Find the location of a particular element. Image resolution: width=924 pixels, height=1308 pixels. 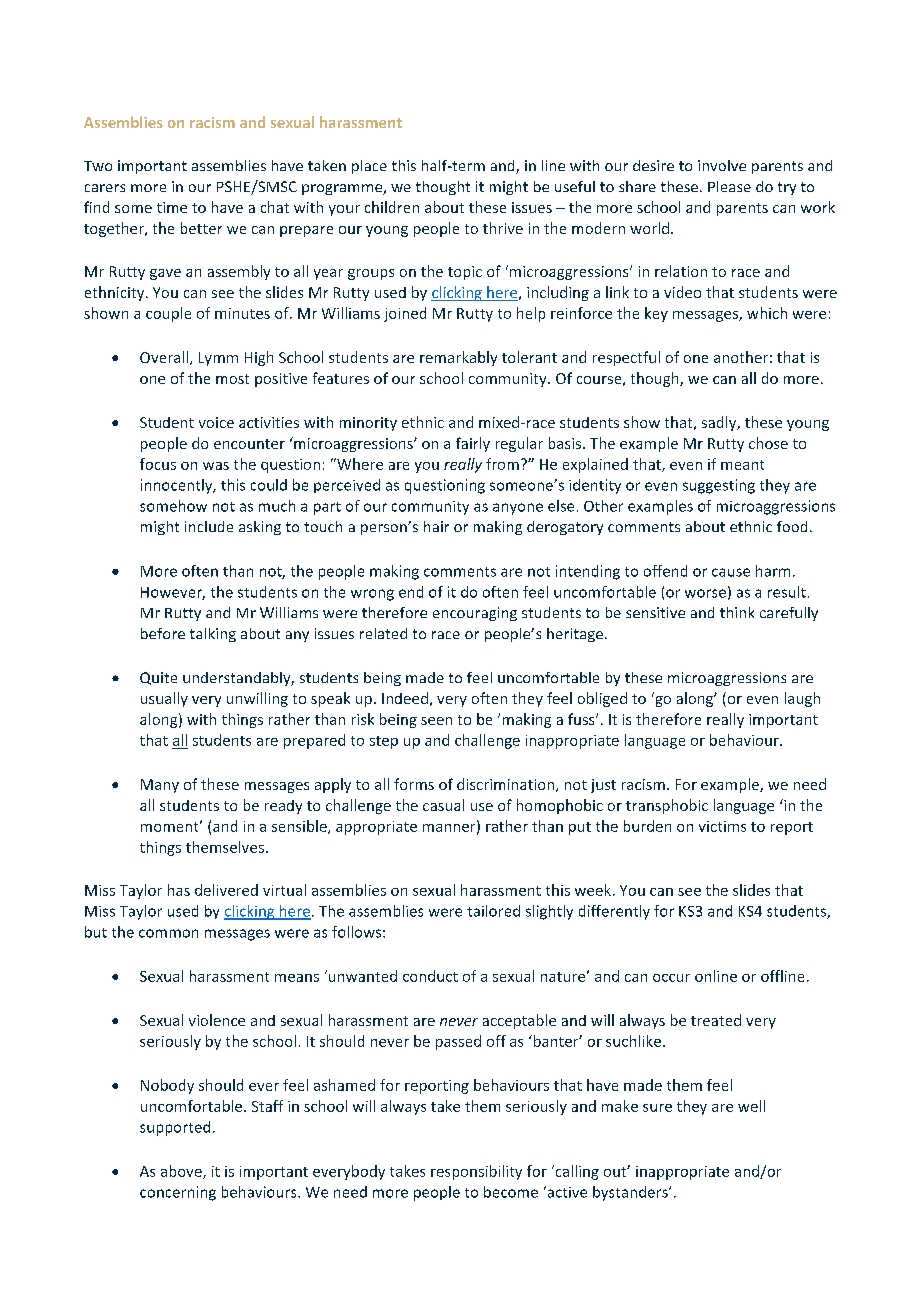

well is located at coordinates (751, 1106).
